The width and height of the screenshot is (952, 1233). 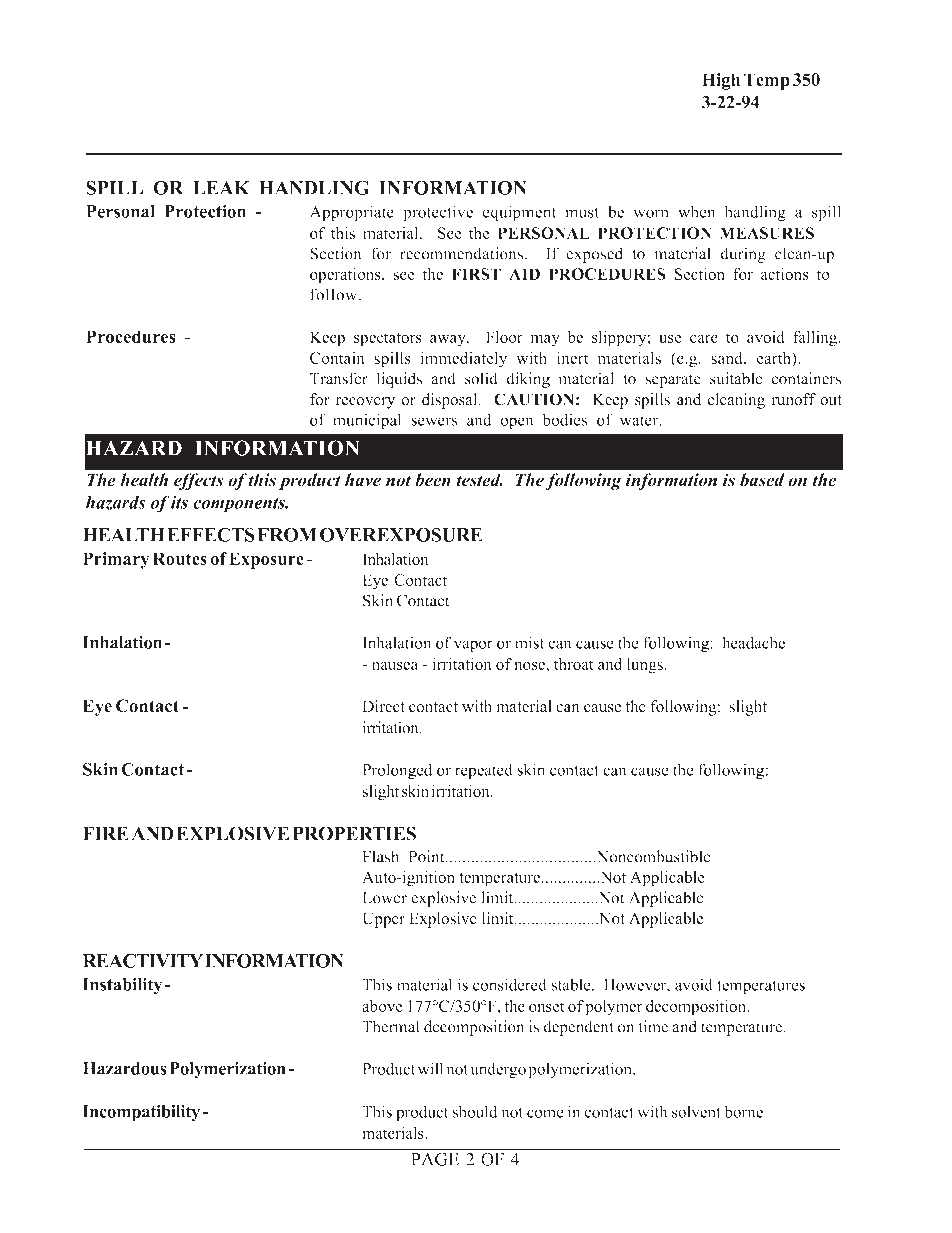 I want to click on Flash, so click(x=381, y=856).
